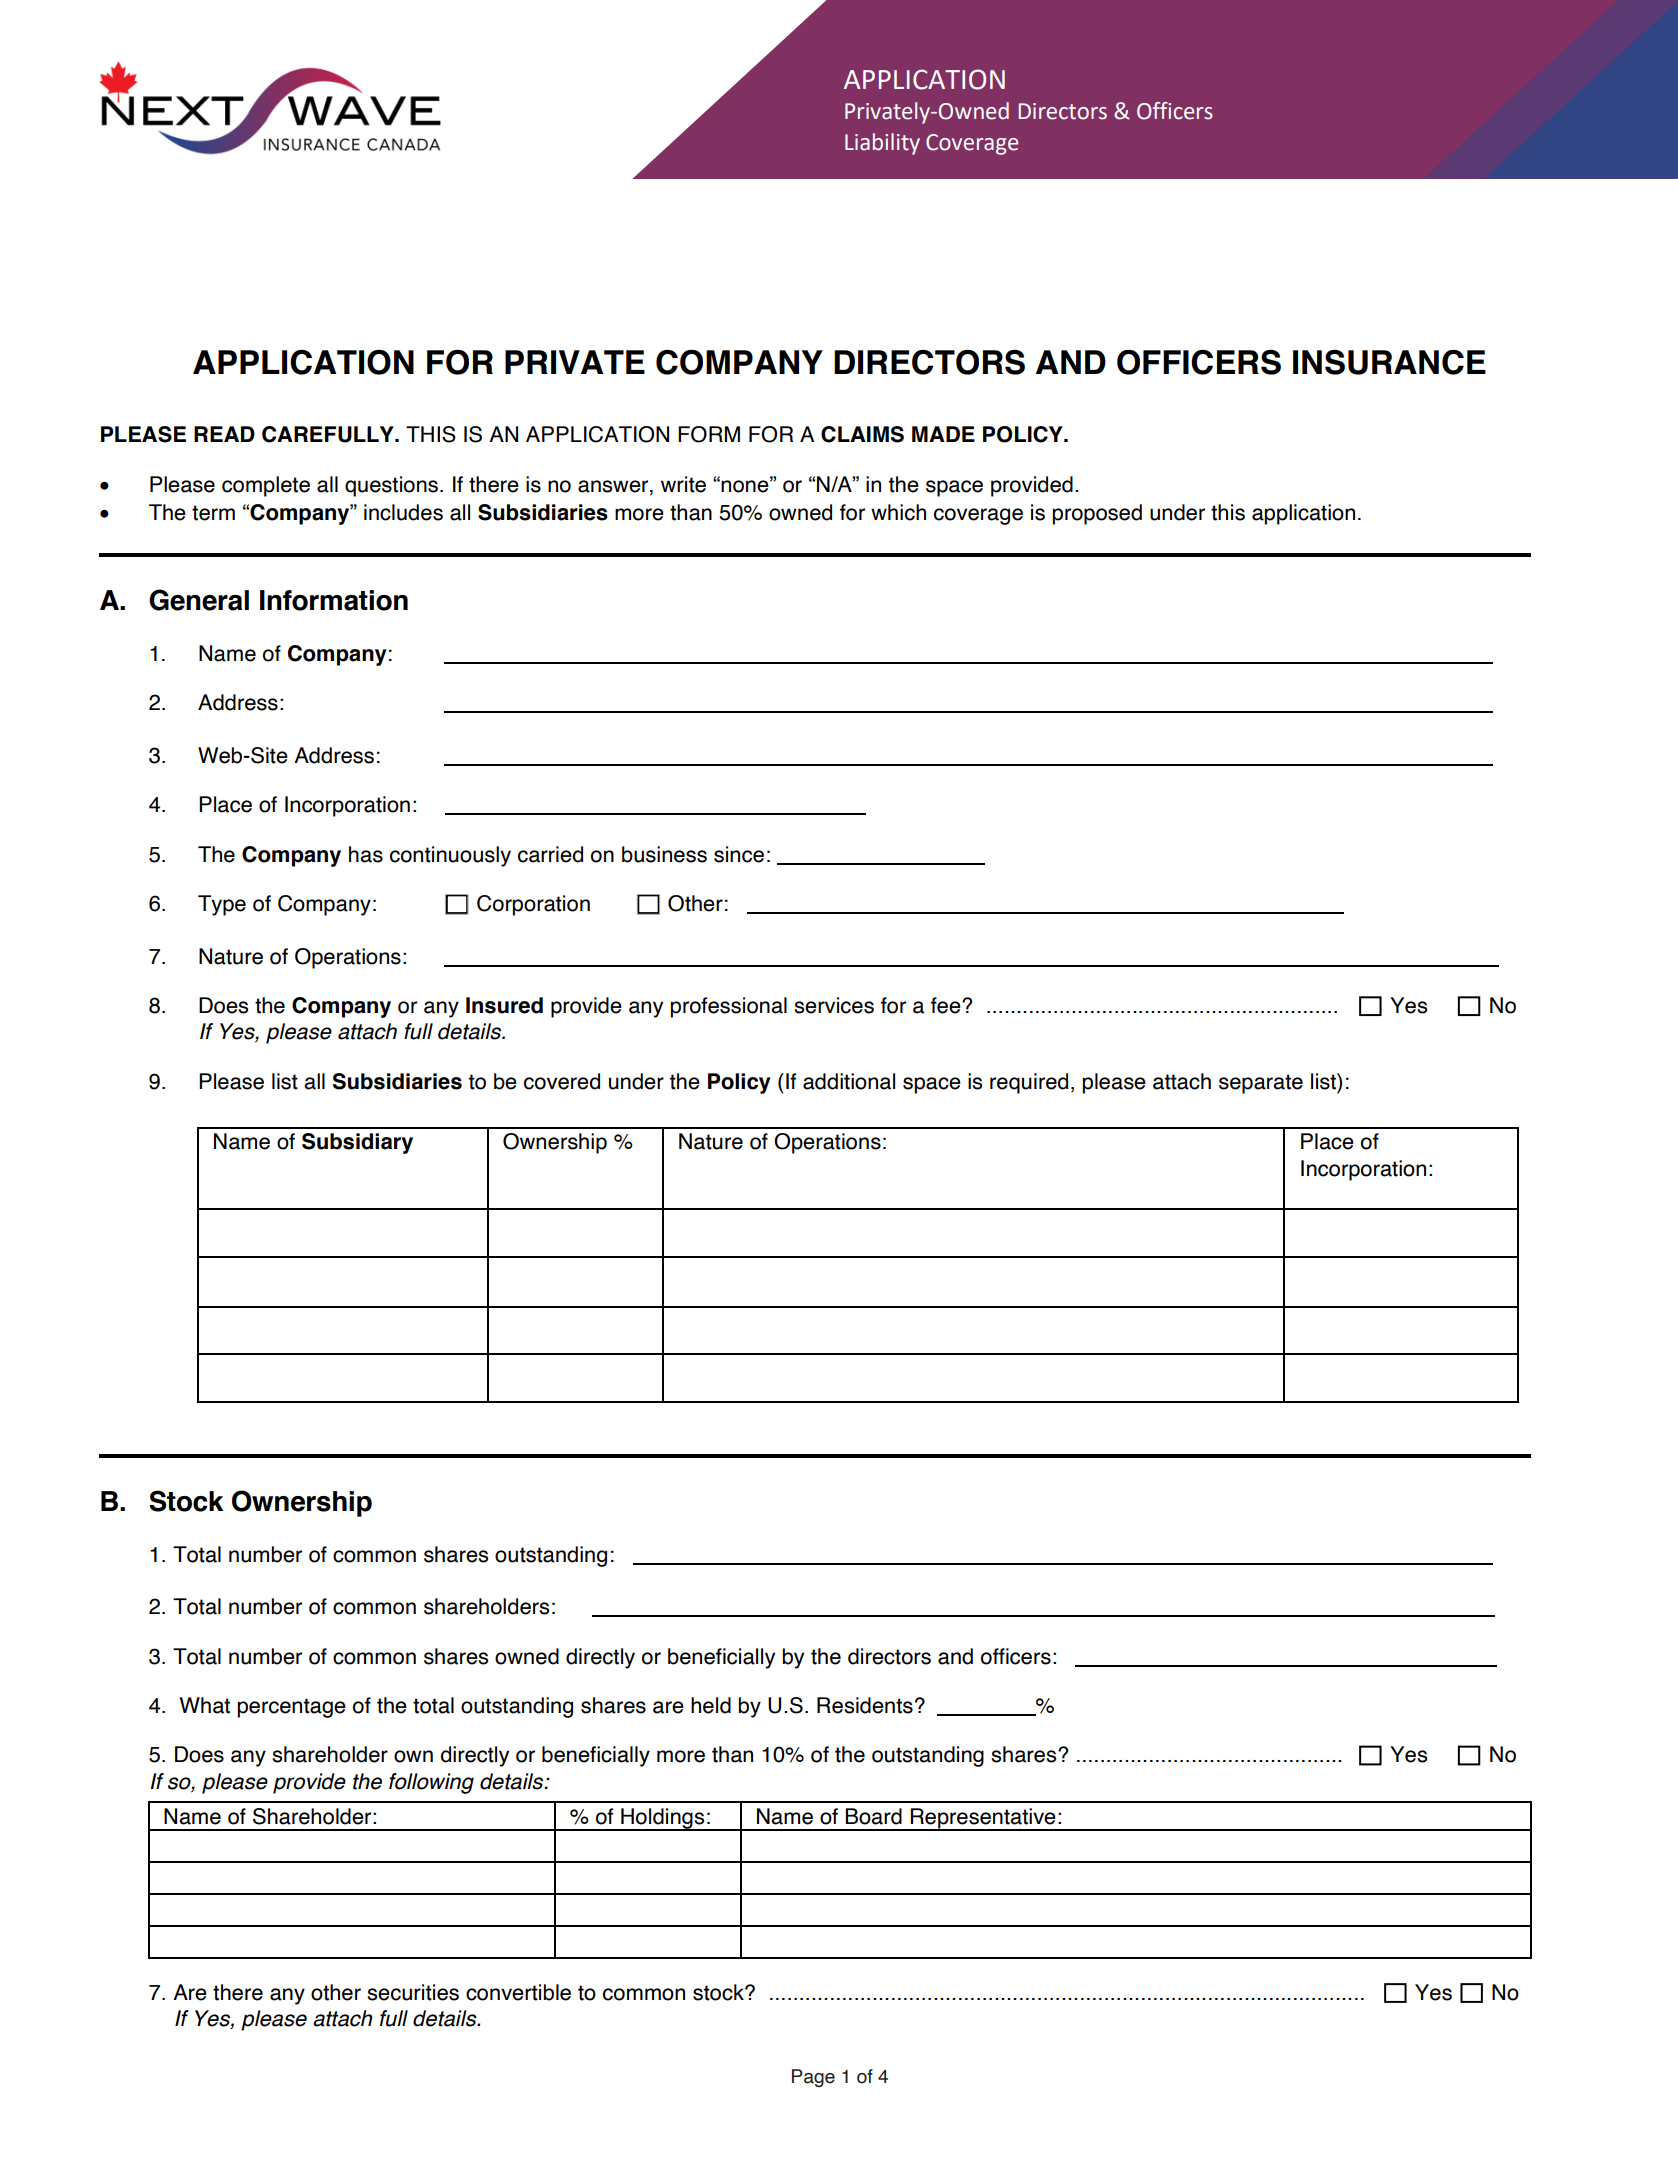 This document has height=2171, width=1678. Describe the element at coordinates (1029, 1083) in the document. I see `required` at that location.
